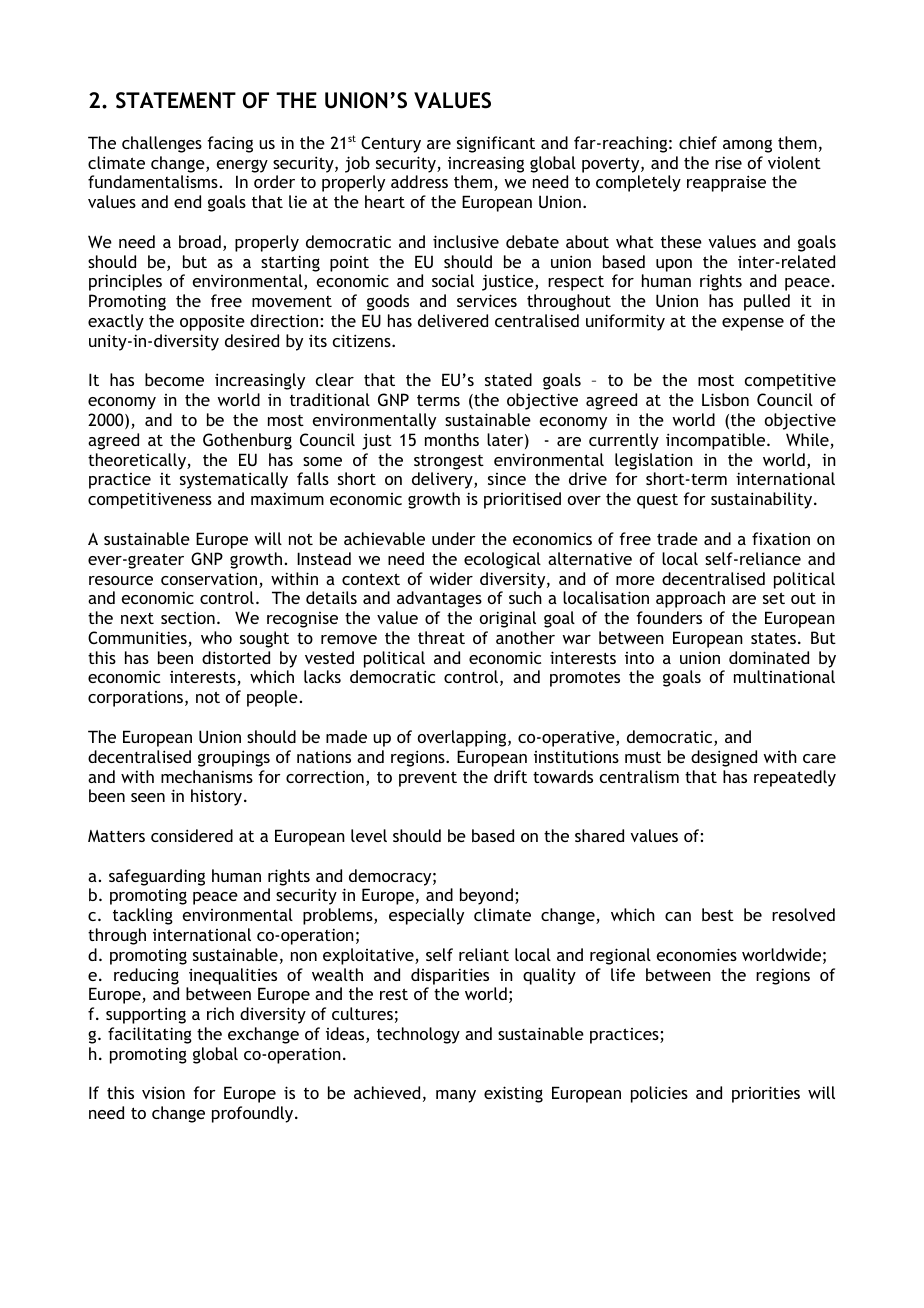 The image size is (924, 1308). Describe the element at coordinates (496, 144) in the screenshot. I see `significant` at that location.
